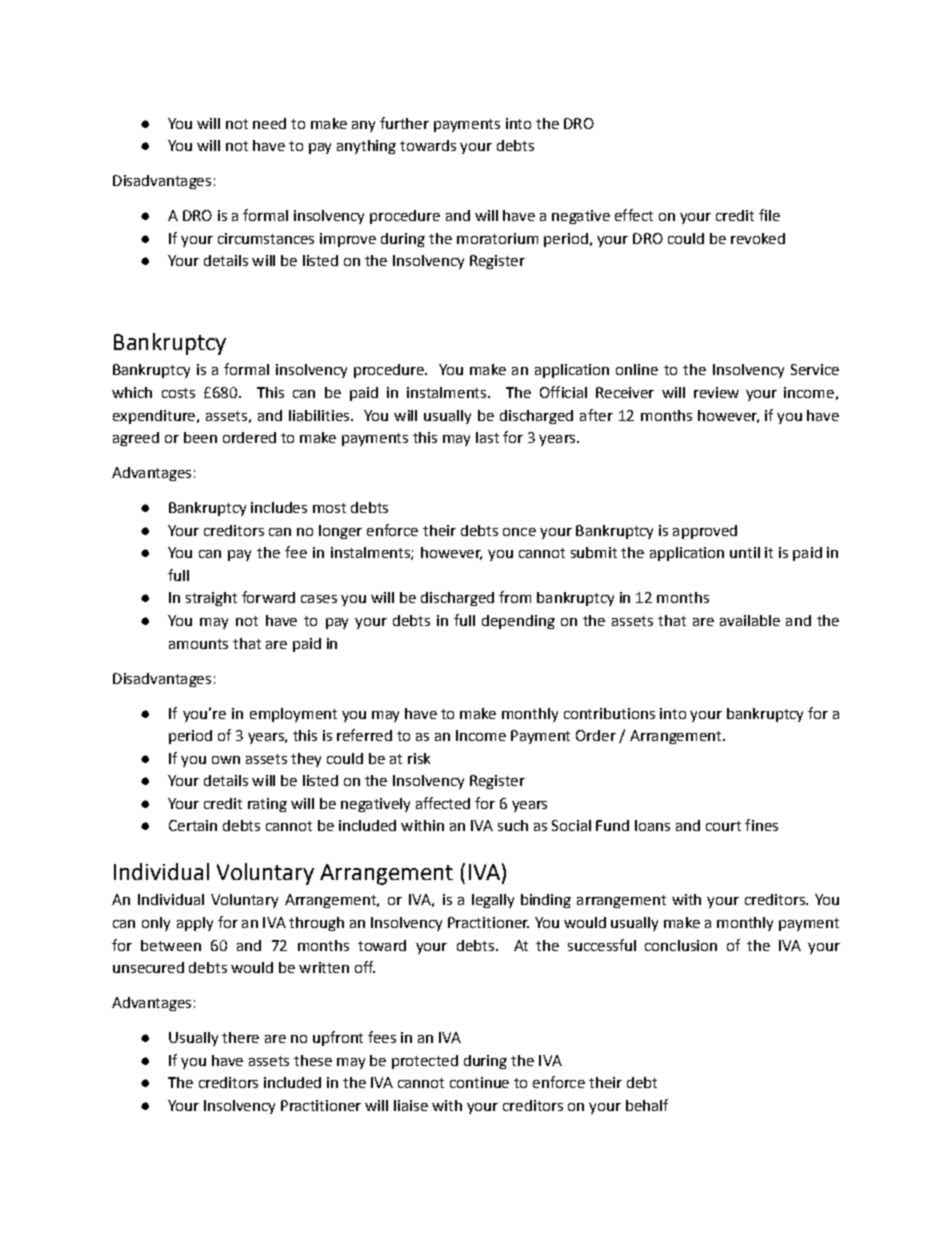  I want to click on been, so click(200, 437).
